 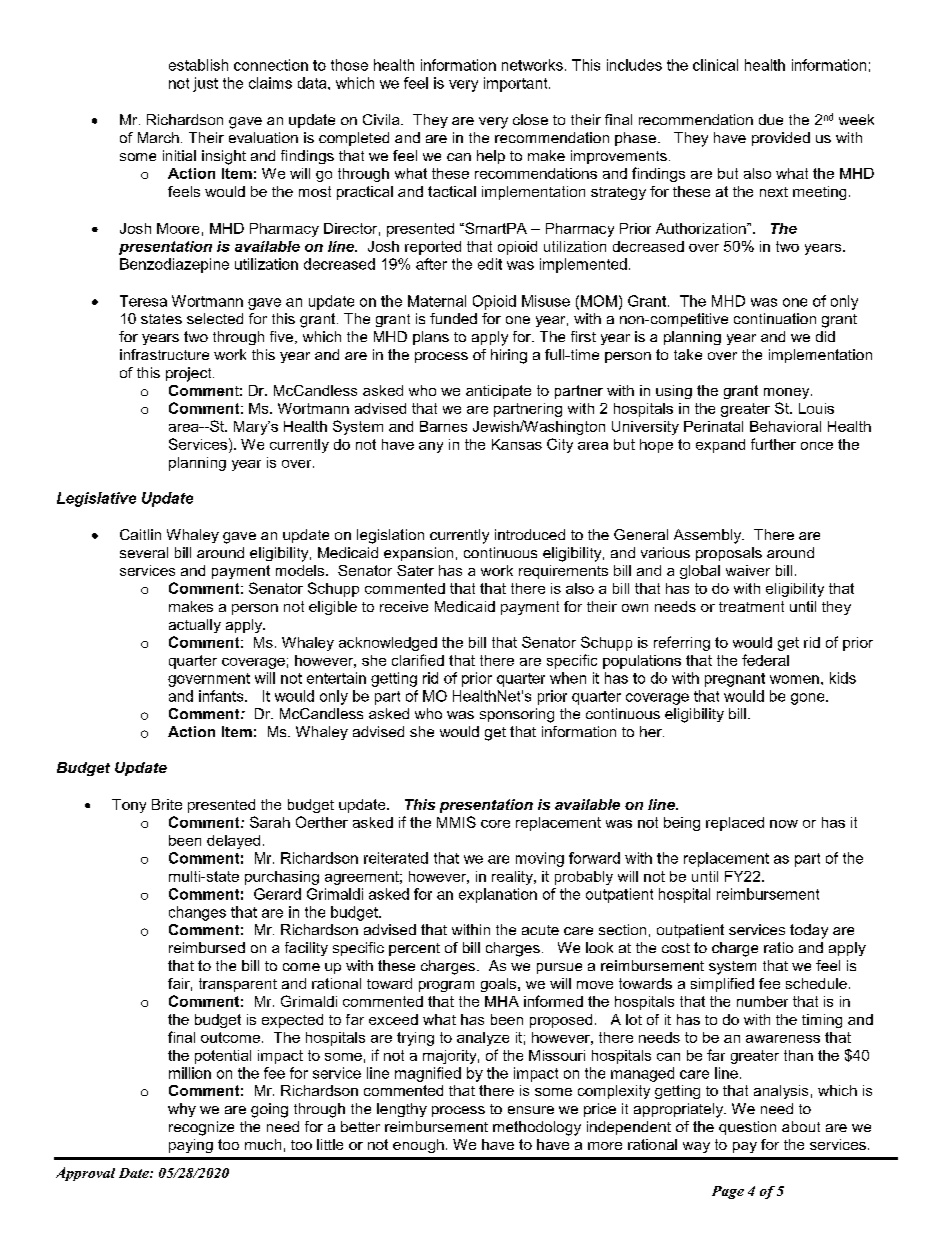 I want to click on treatment, so click(x=751, y=606).
